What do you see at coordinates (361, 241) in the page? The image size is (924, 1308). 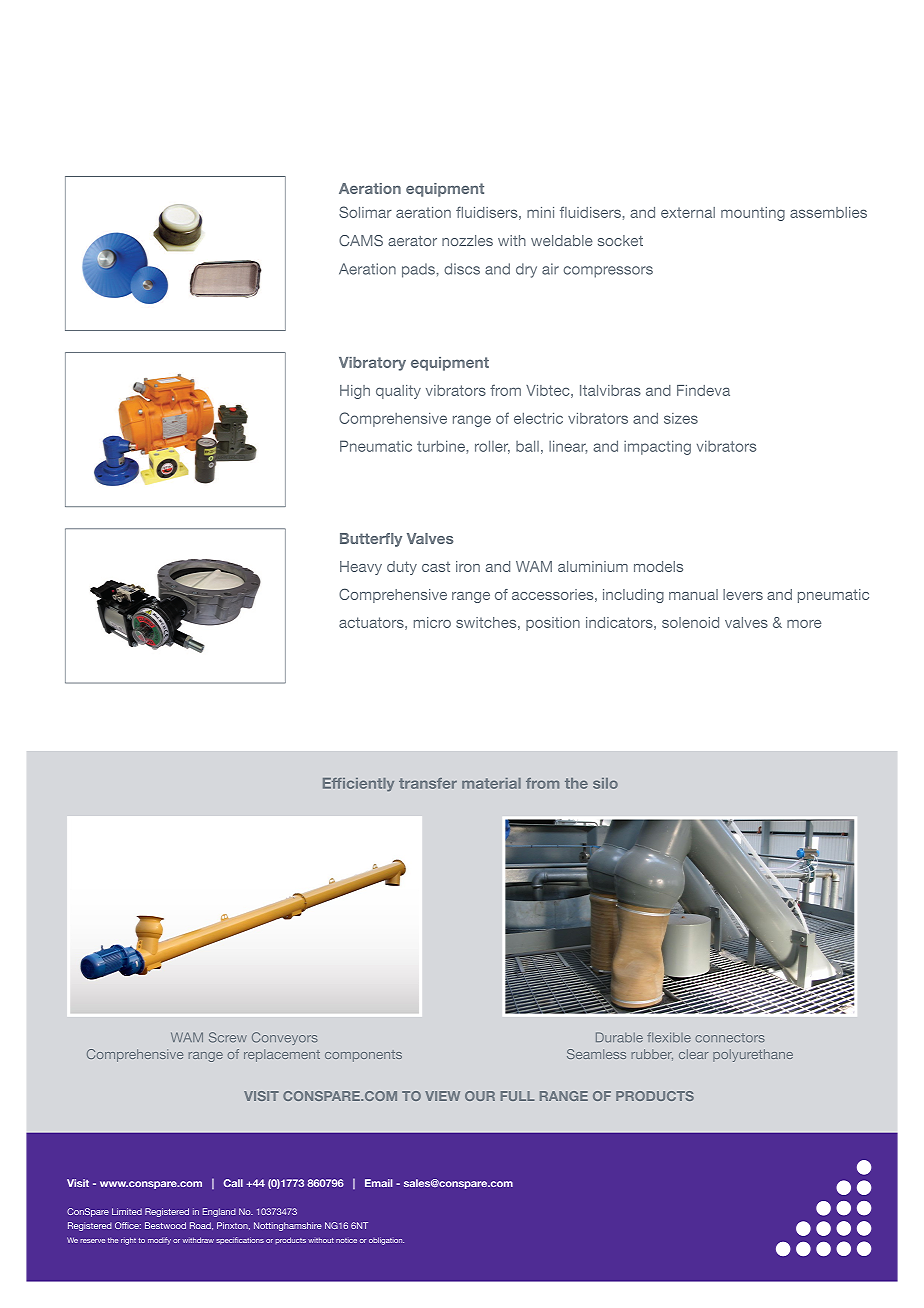 I see `CAMS` at bounding box center [361, 241].
